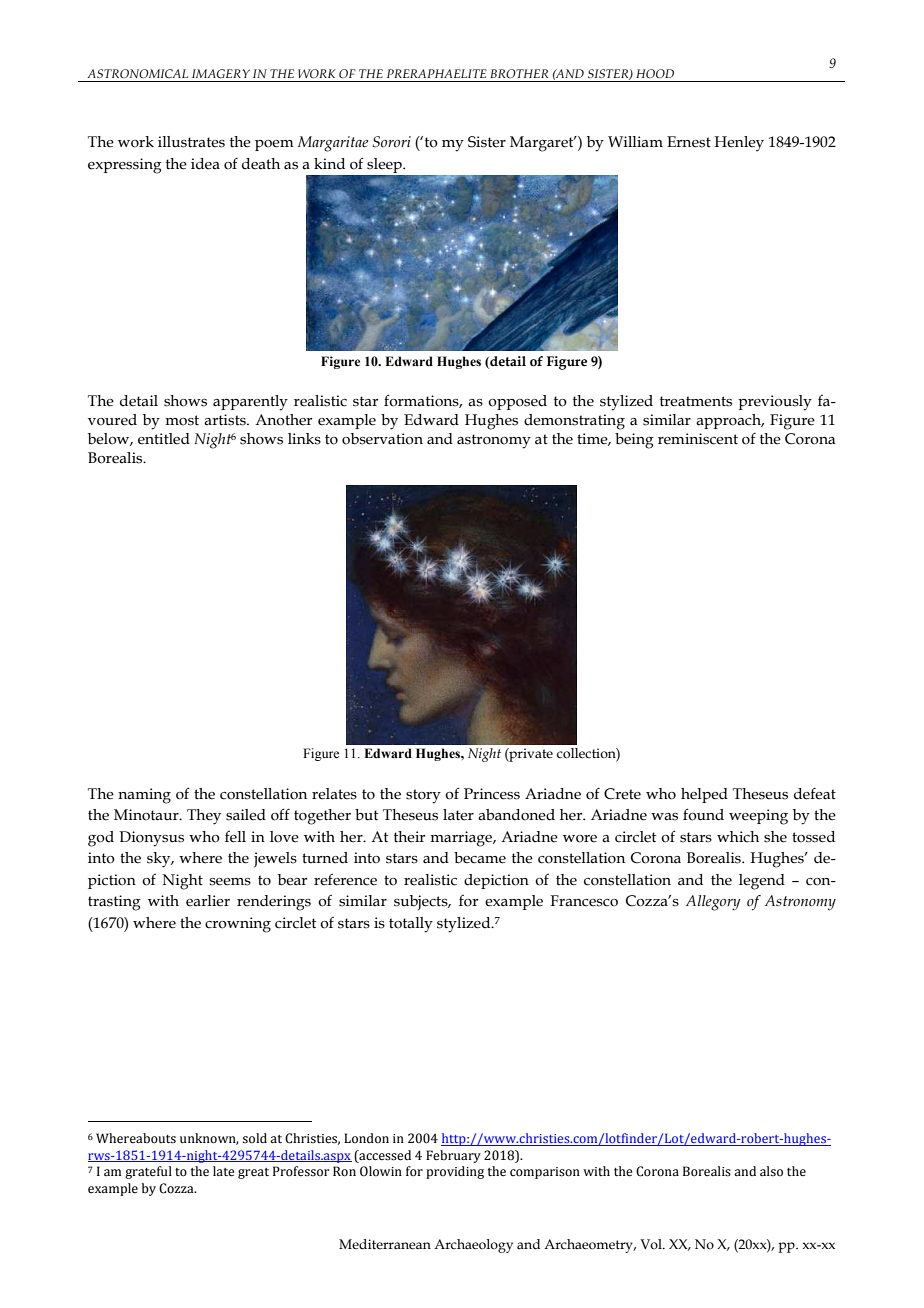 This screenshot has width=924, height=1308. I want to click on illustrates, so click(191, 142).
